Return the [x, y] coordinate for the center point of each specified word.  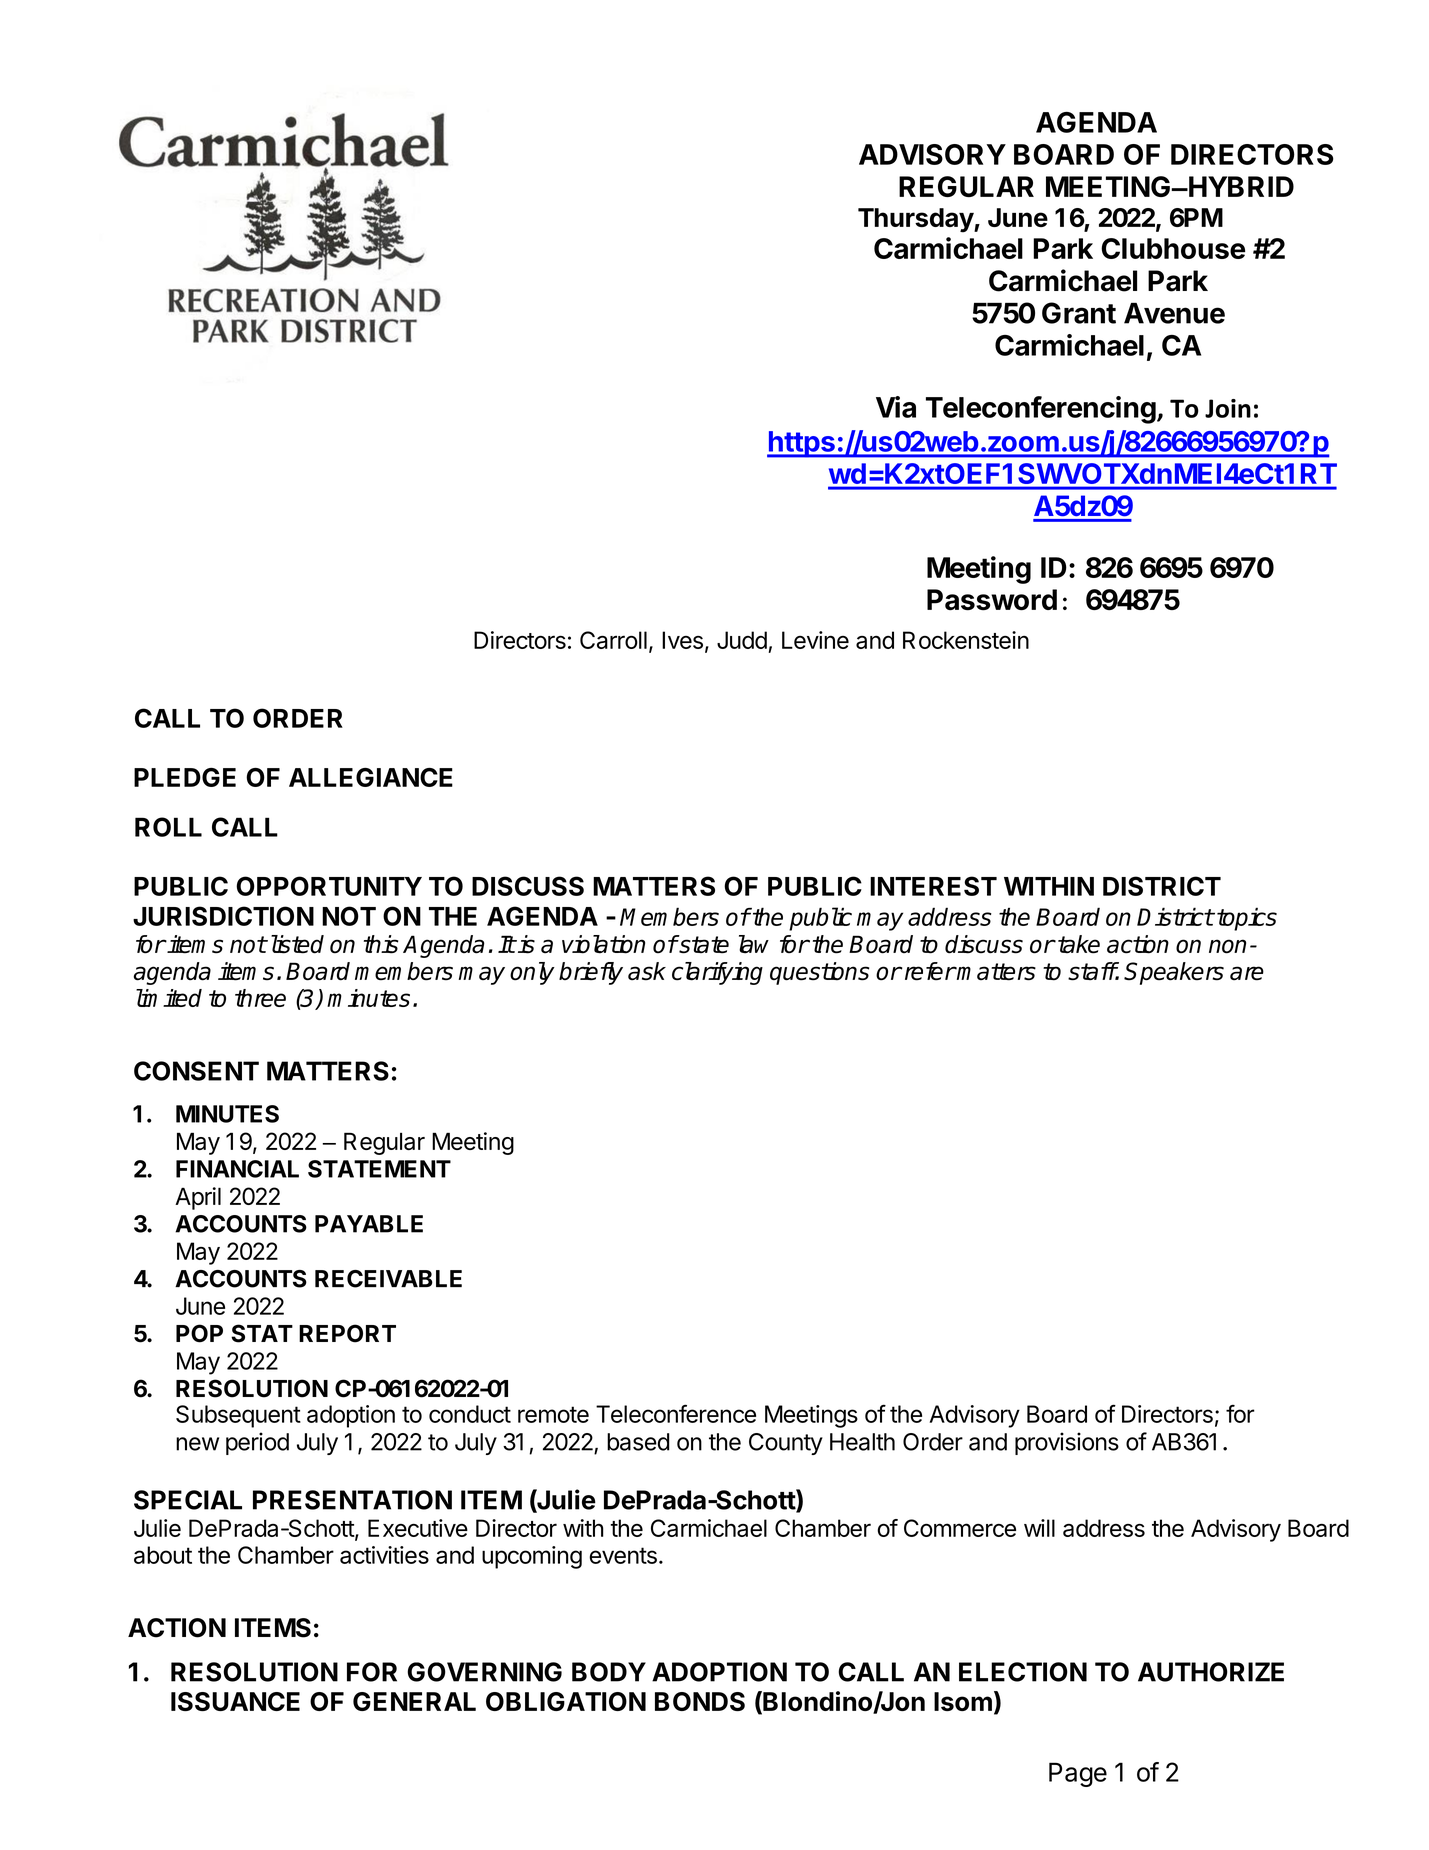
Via [896, 407]
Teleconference [676, 1413]
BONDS [700, 1701]
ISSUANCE [235, 1701]
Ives [682, 640]
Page [1078, 1774]
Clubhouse [1173, 248]
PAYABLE [369, 1224]
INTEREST [933, 886]
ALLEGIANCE [371, 777]
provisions [1067, 1443]
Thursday [916, 220]
